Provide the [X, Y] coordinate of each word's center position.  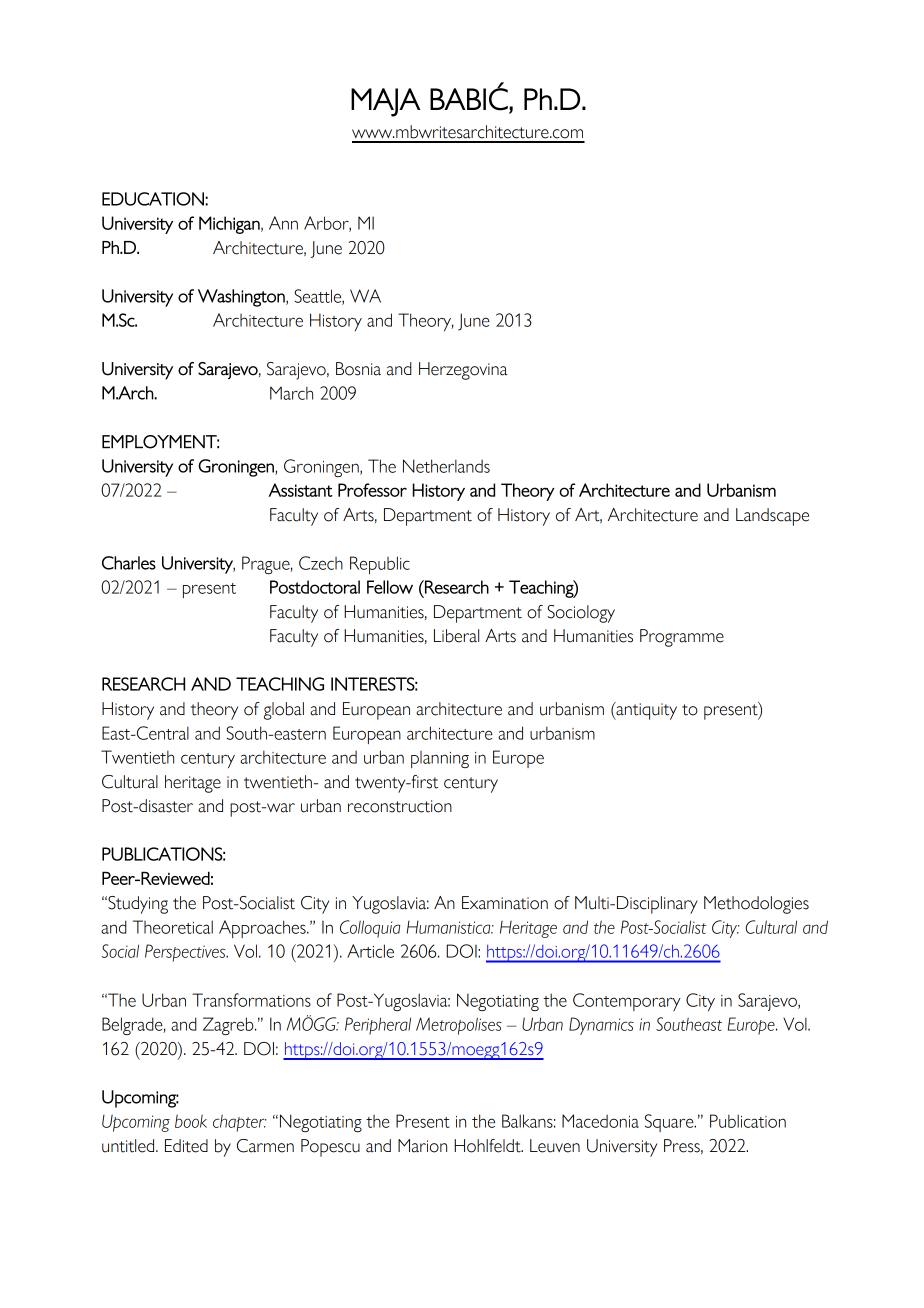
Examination [505, 903]
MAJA [386, 102]
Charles [129, 563]
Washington [242, 298]
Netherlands [446, 466]
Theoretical [173, 927]
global [284, 711]
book [191, 1121]
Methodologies [756, 905]
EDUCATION [153, 199]
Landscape [772, 517]
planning [440, 759]
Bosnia [358, 369]
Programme [682, 638]
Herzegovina [463, 371]
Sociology [581, 614]
